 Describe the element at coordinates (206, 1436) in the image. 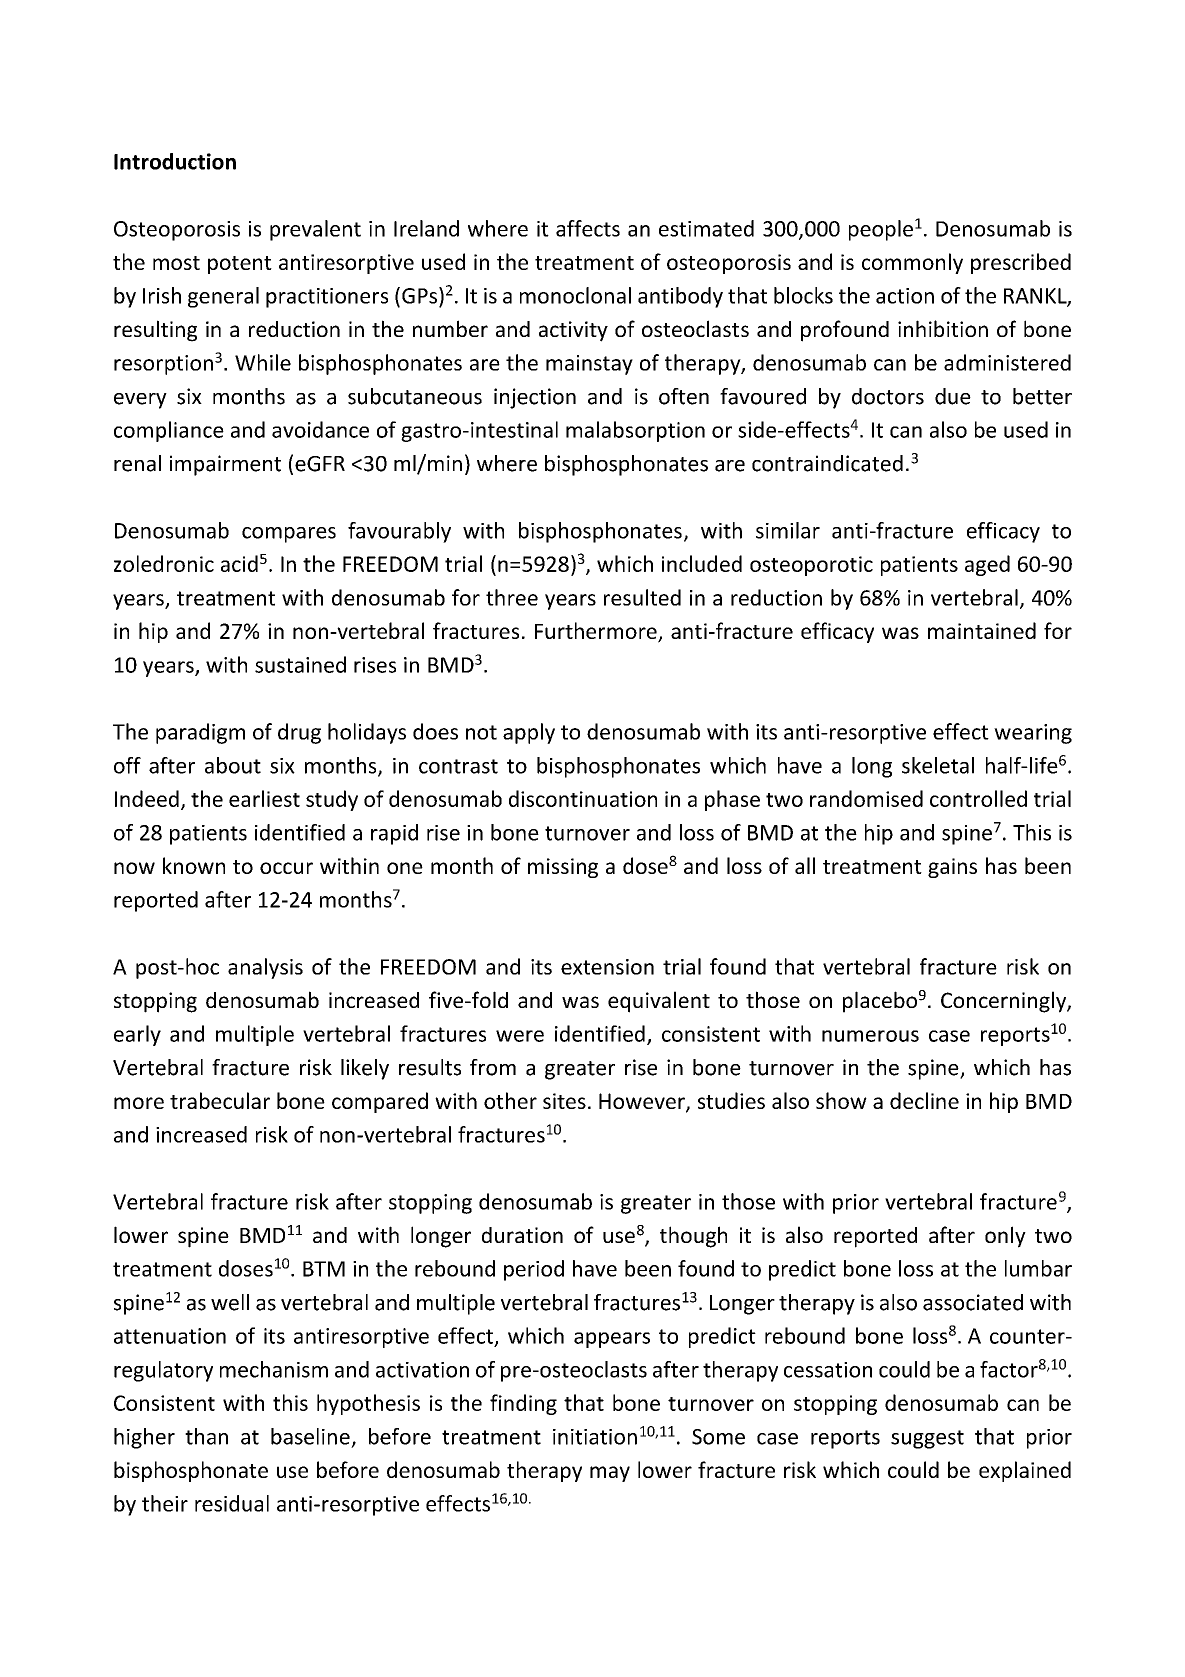

I see `than` at that location.
